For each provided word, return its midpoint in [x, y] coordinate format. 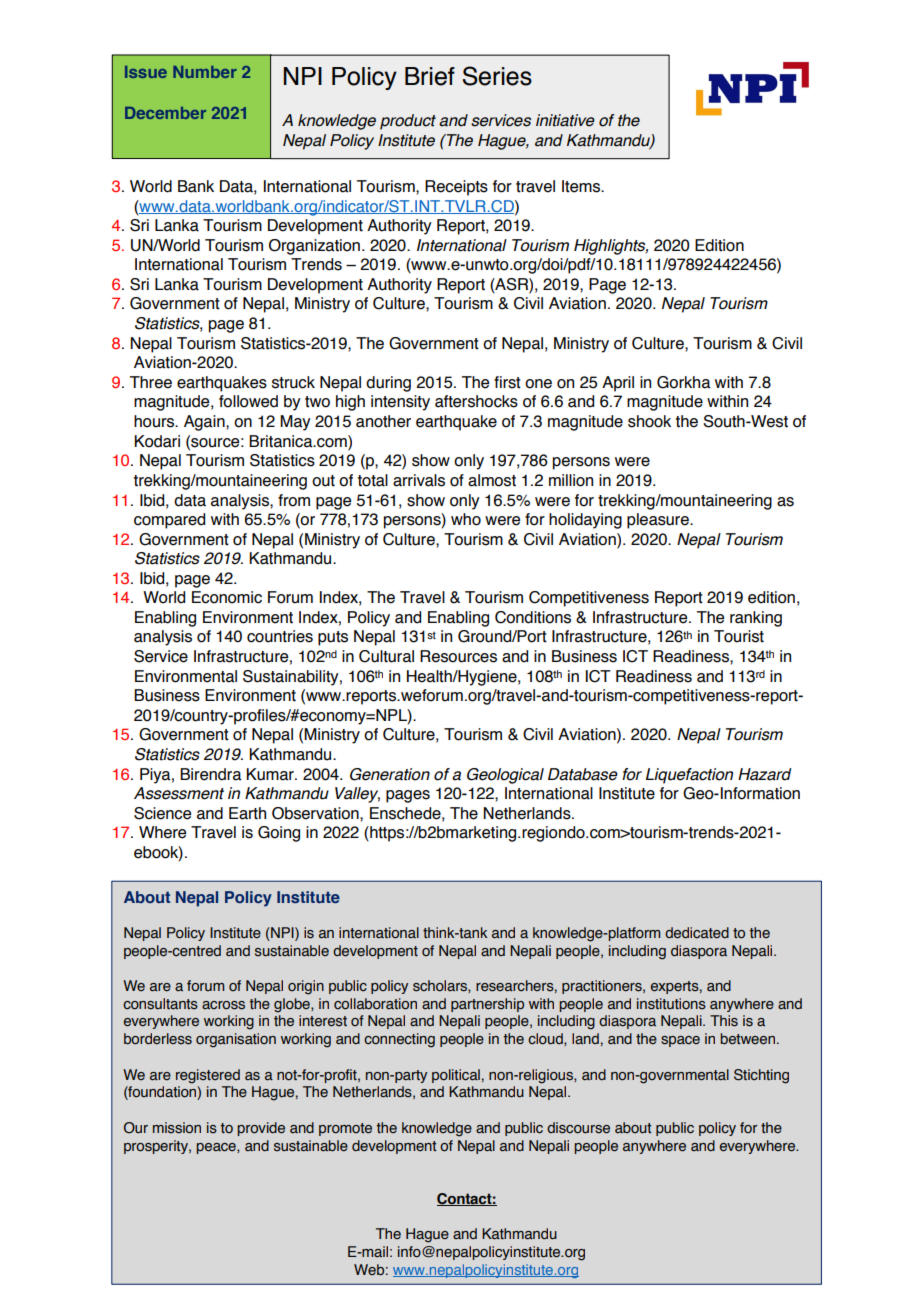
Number [205, 72]
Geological [505, 776]
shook [649, 421]
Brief [430, 76]
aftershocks [476, 401]
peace [217, 1148]
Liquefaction [689, 776]
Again [205, 423]
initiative [565, 120]
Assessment [179, 793]
